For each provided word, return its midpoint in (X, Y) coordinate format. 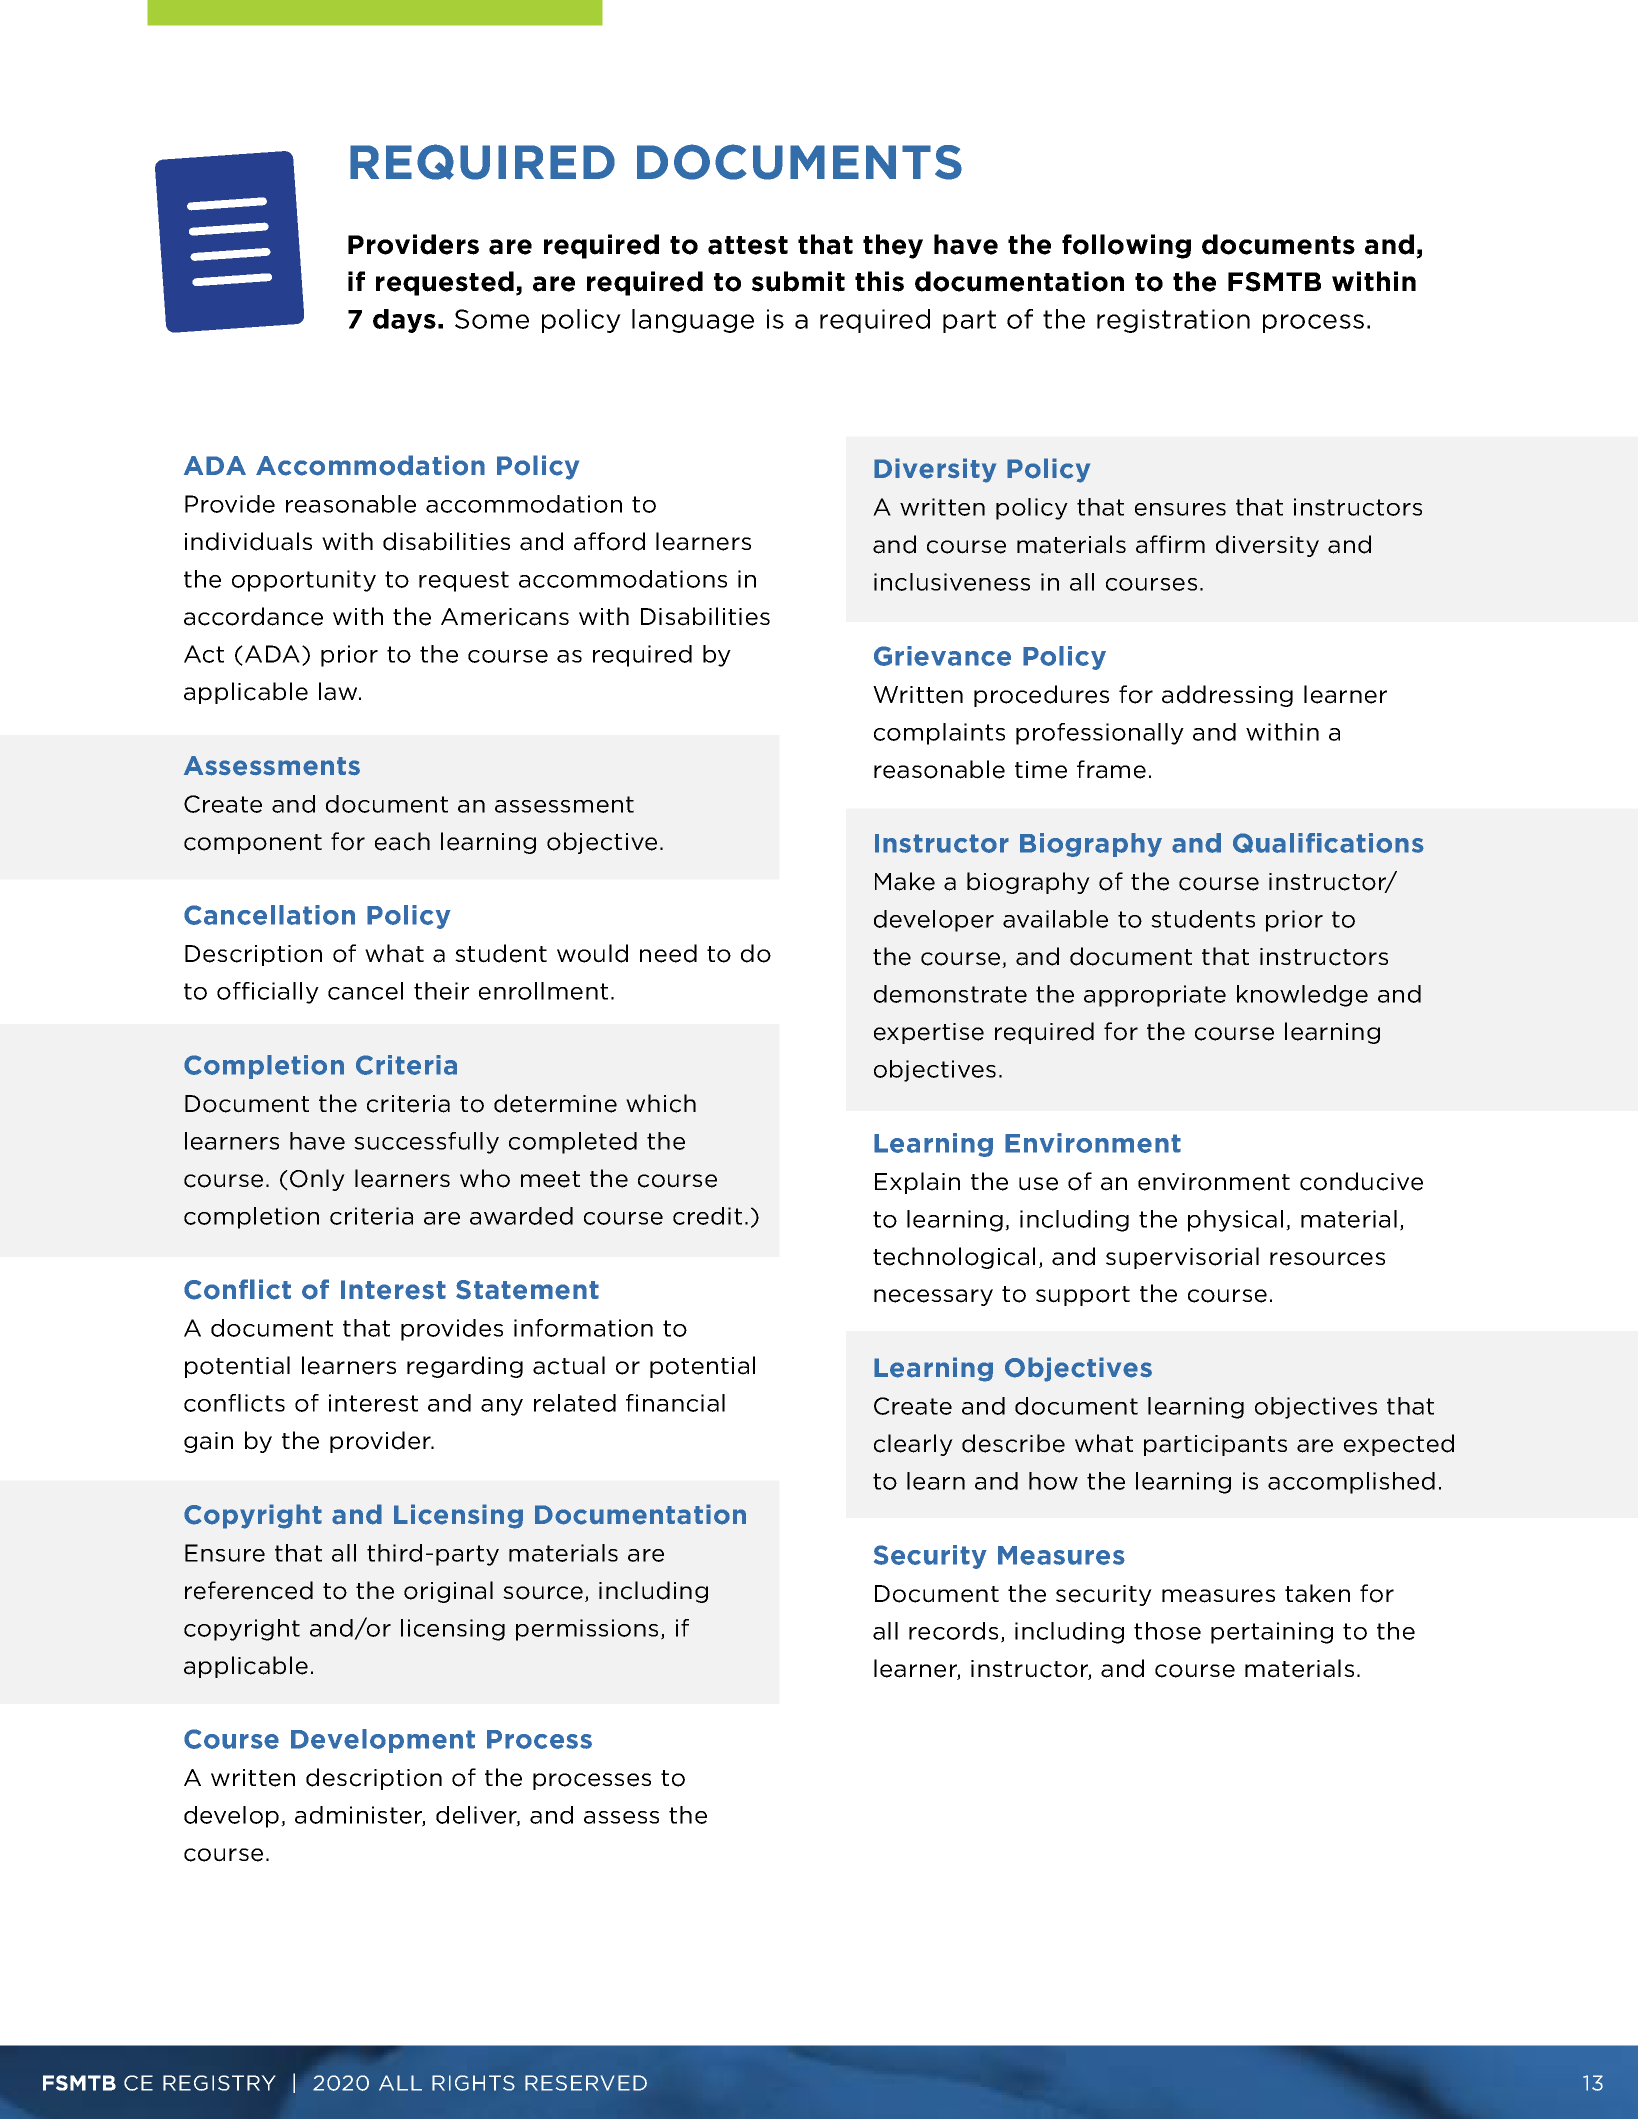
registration (1173, 321)
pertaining (1272, 1633)
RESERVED (586, 2083)
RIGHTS (473, 2083)
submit (798, 281)
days (404, 321)
